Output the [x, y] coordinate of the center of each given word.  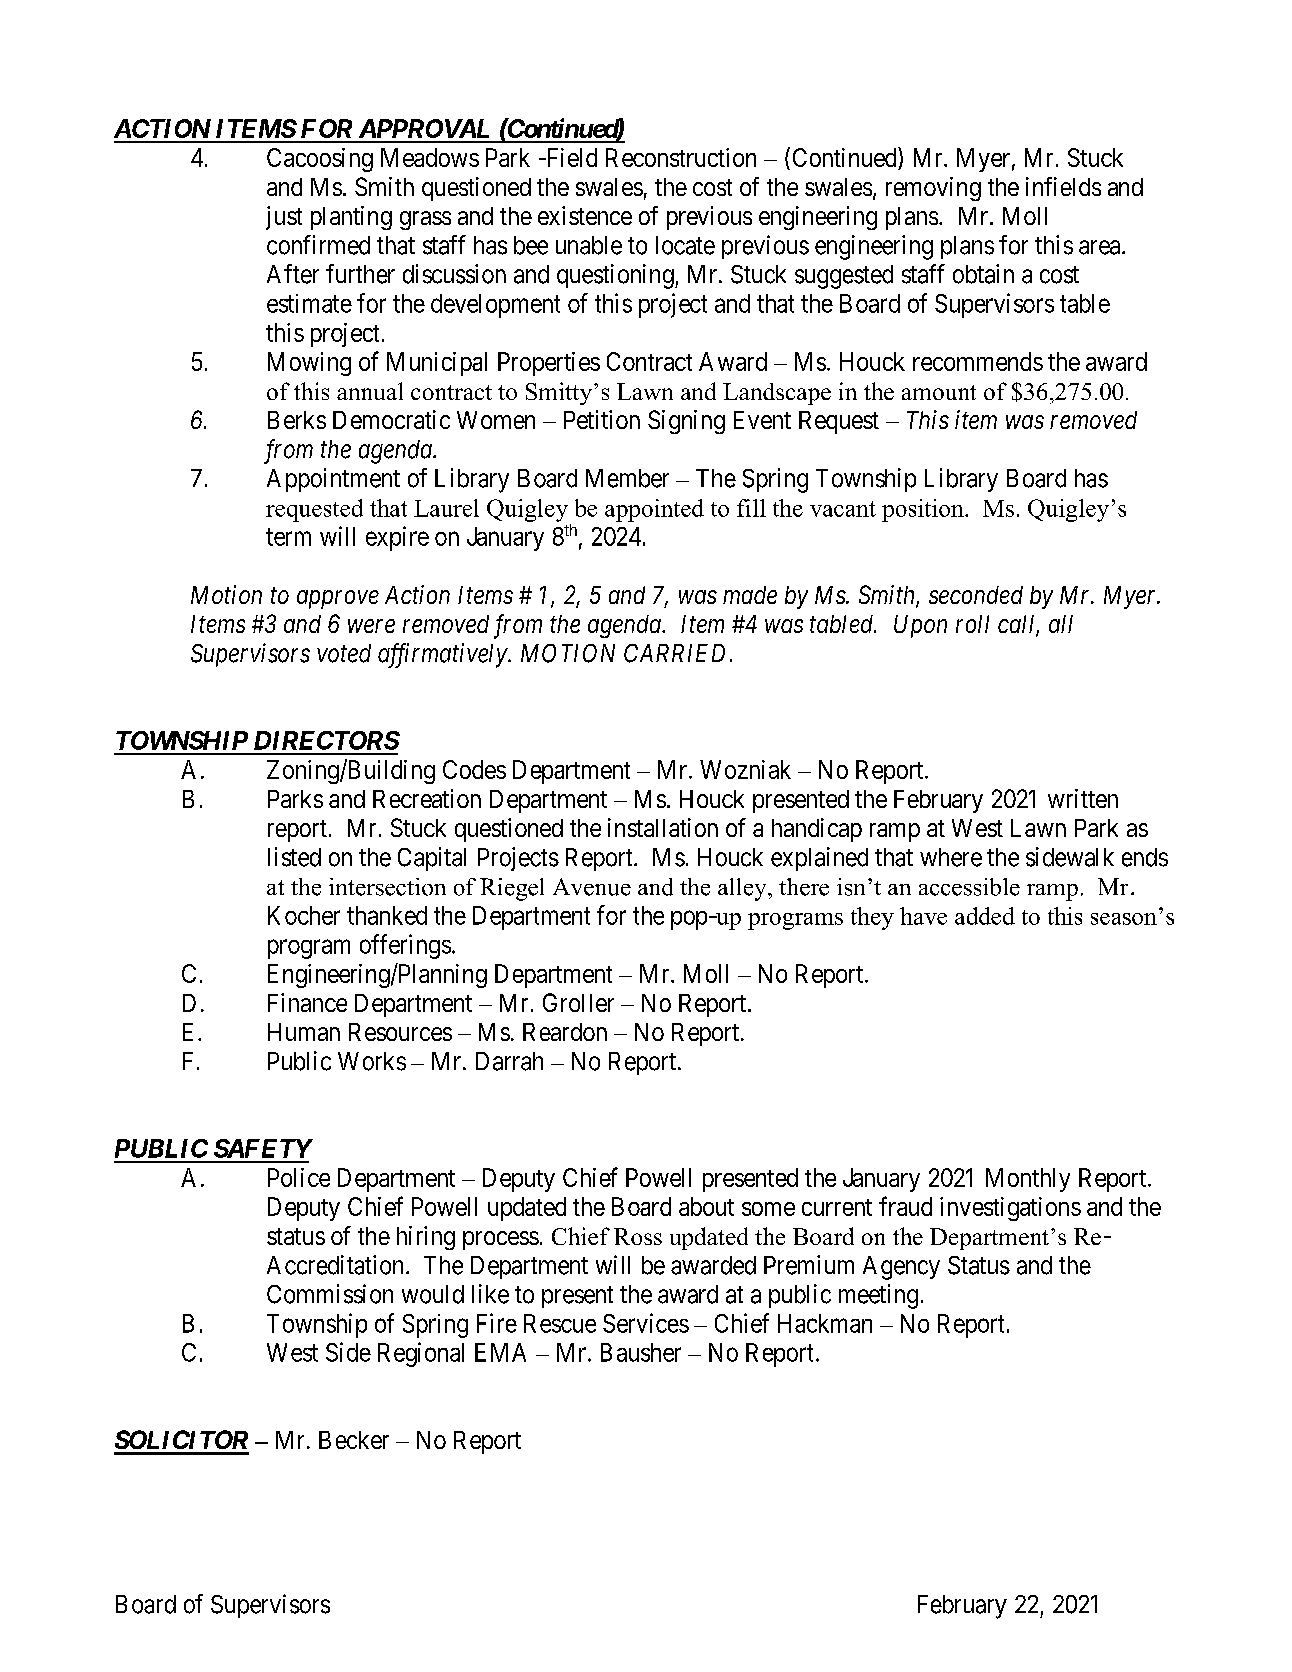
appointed [654, 510]
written [1083, 798]
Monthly [1028, 1180]
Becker [354, 1440]
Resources [400, 1032]
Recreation [427, 798]
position [924, 510]
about [706, 1206]
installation [663, 827]
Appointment [333, 480]
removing [933, 189]
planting [351, 218]
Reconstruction [681, 157]
